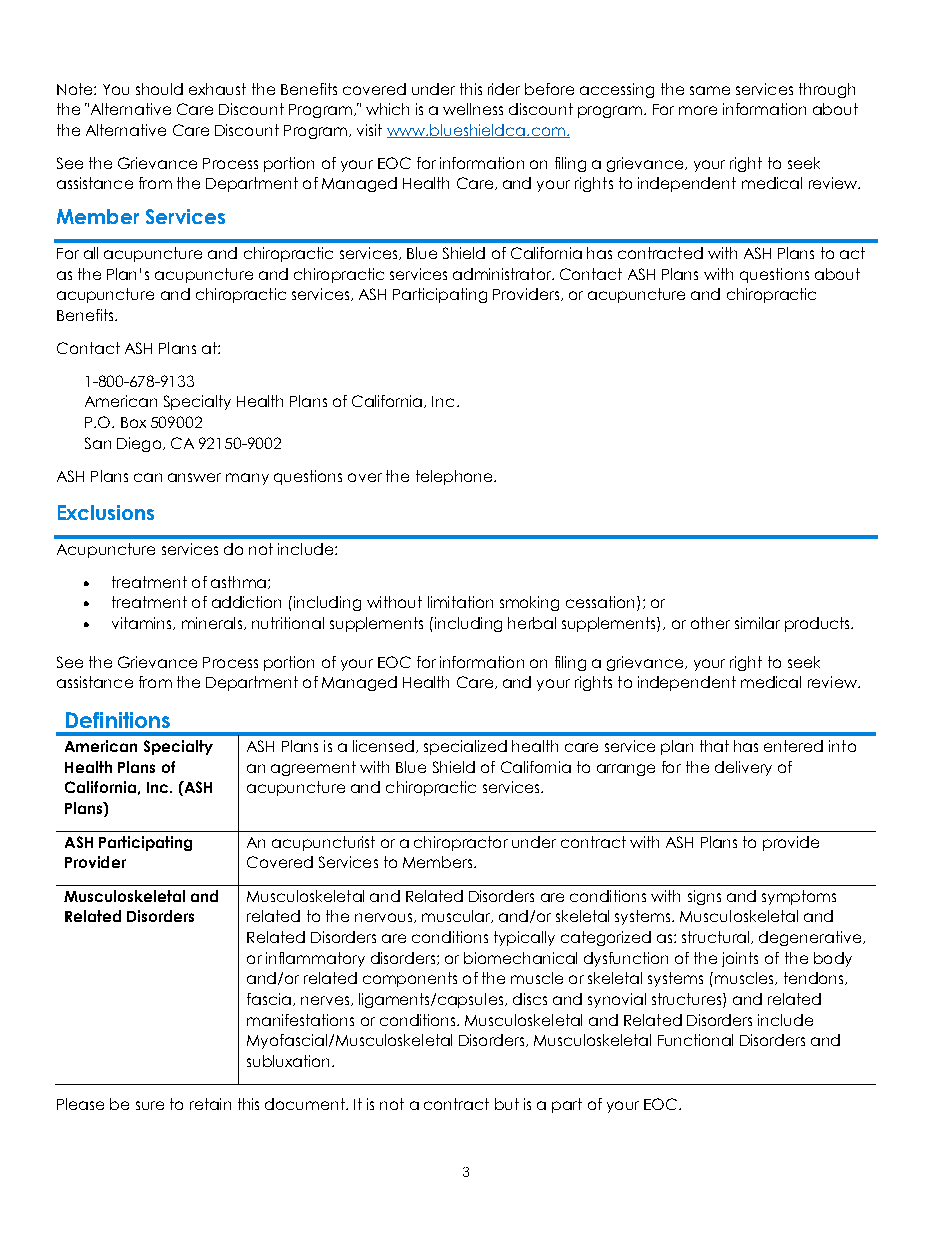 The height and width of the screenshot is (1233, 952). Describe the element at coordinates (159, 89) in the screenshot. I see `should` at that location.
